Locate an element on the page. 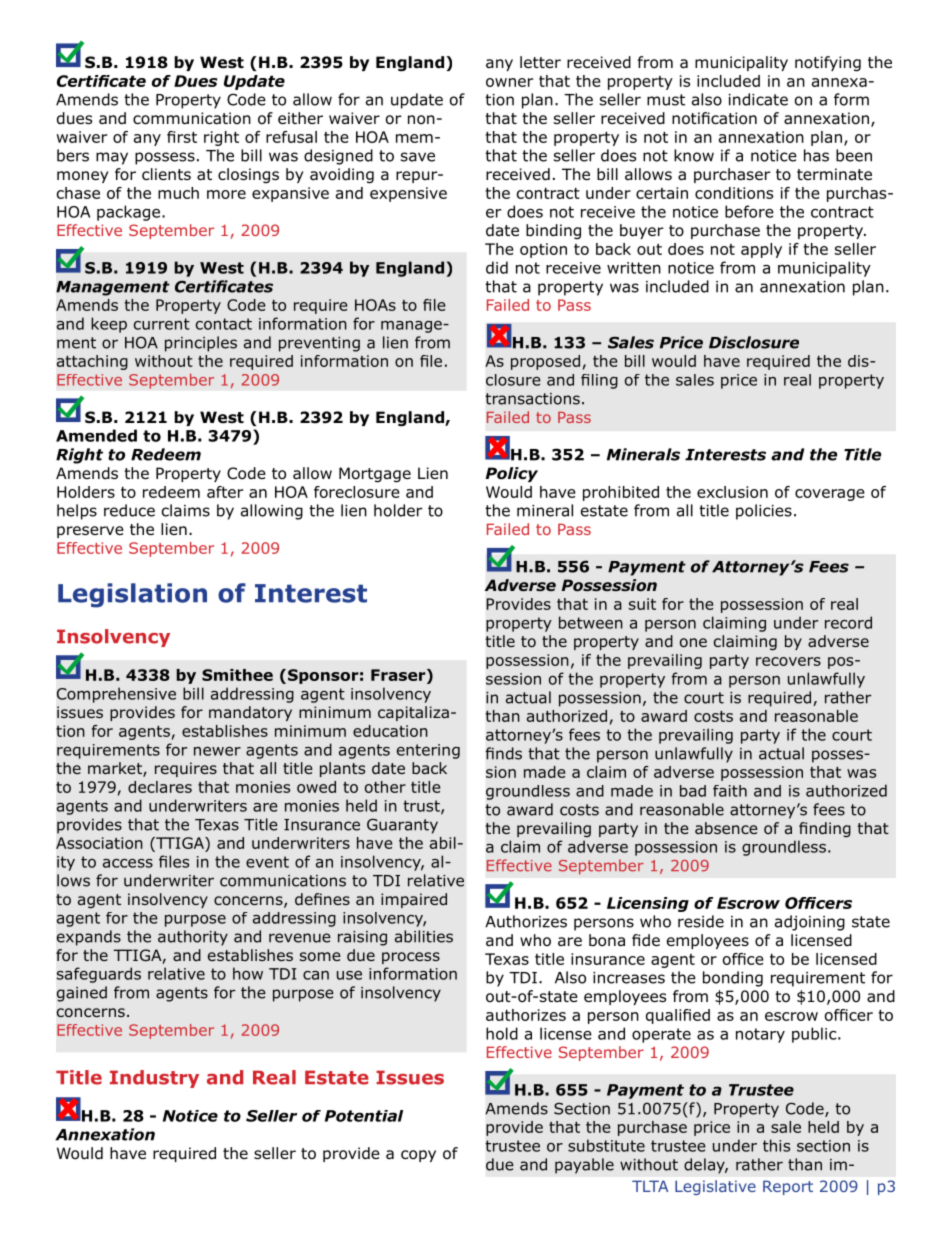 This document has height=1233, width=952. Fraser is located at coordinates (399, 675).
